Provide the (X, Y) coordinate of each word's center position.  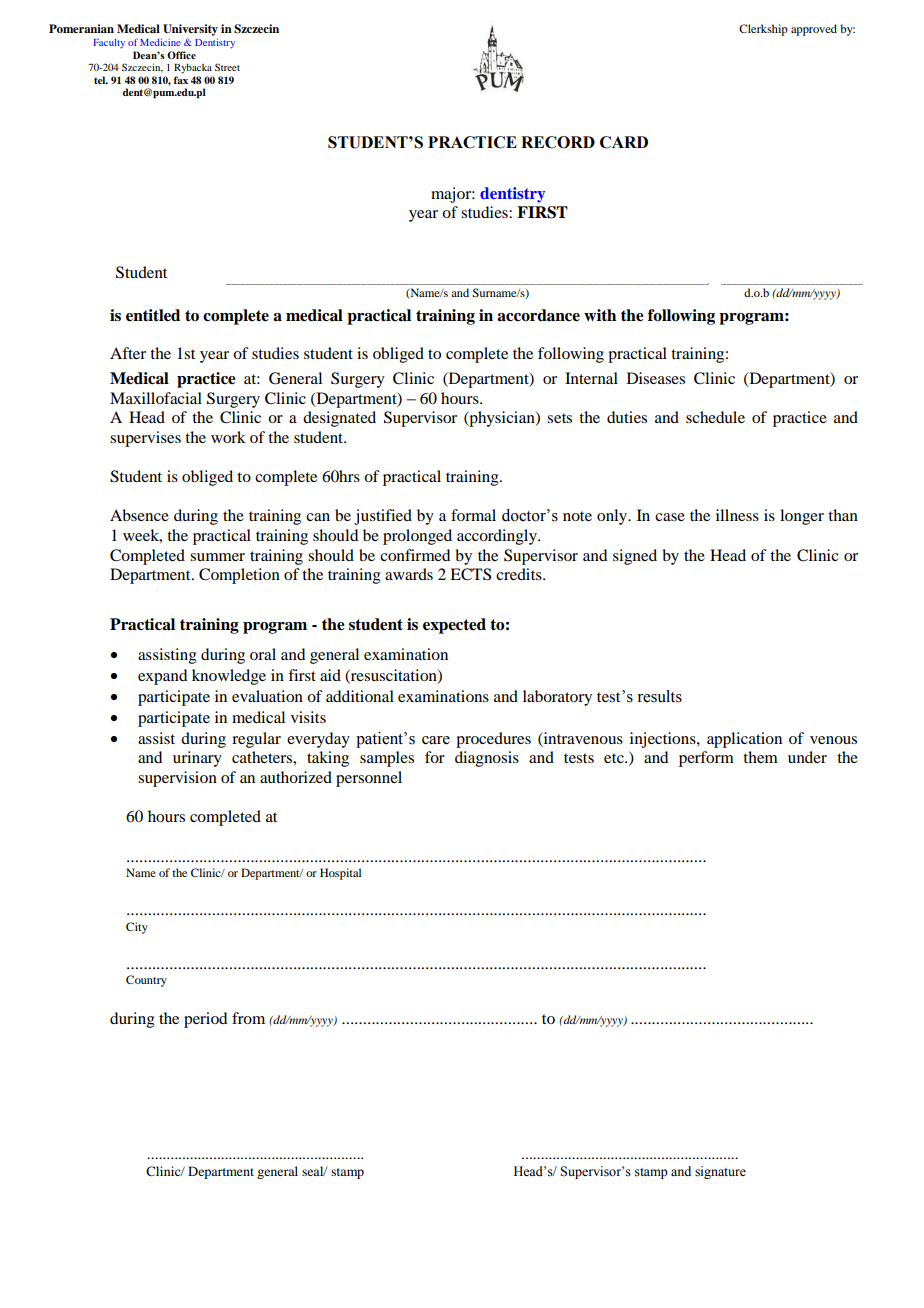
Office (181, 55)
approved (814, 30)
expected (454, 626)
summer (217, 557)
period (205, 1020)
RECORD (558, 142)
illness (737, 515)
